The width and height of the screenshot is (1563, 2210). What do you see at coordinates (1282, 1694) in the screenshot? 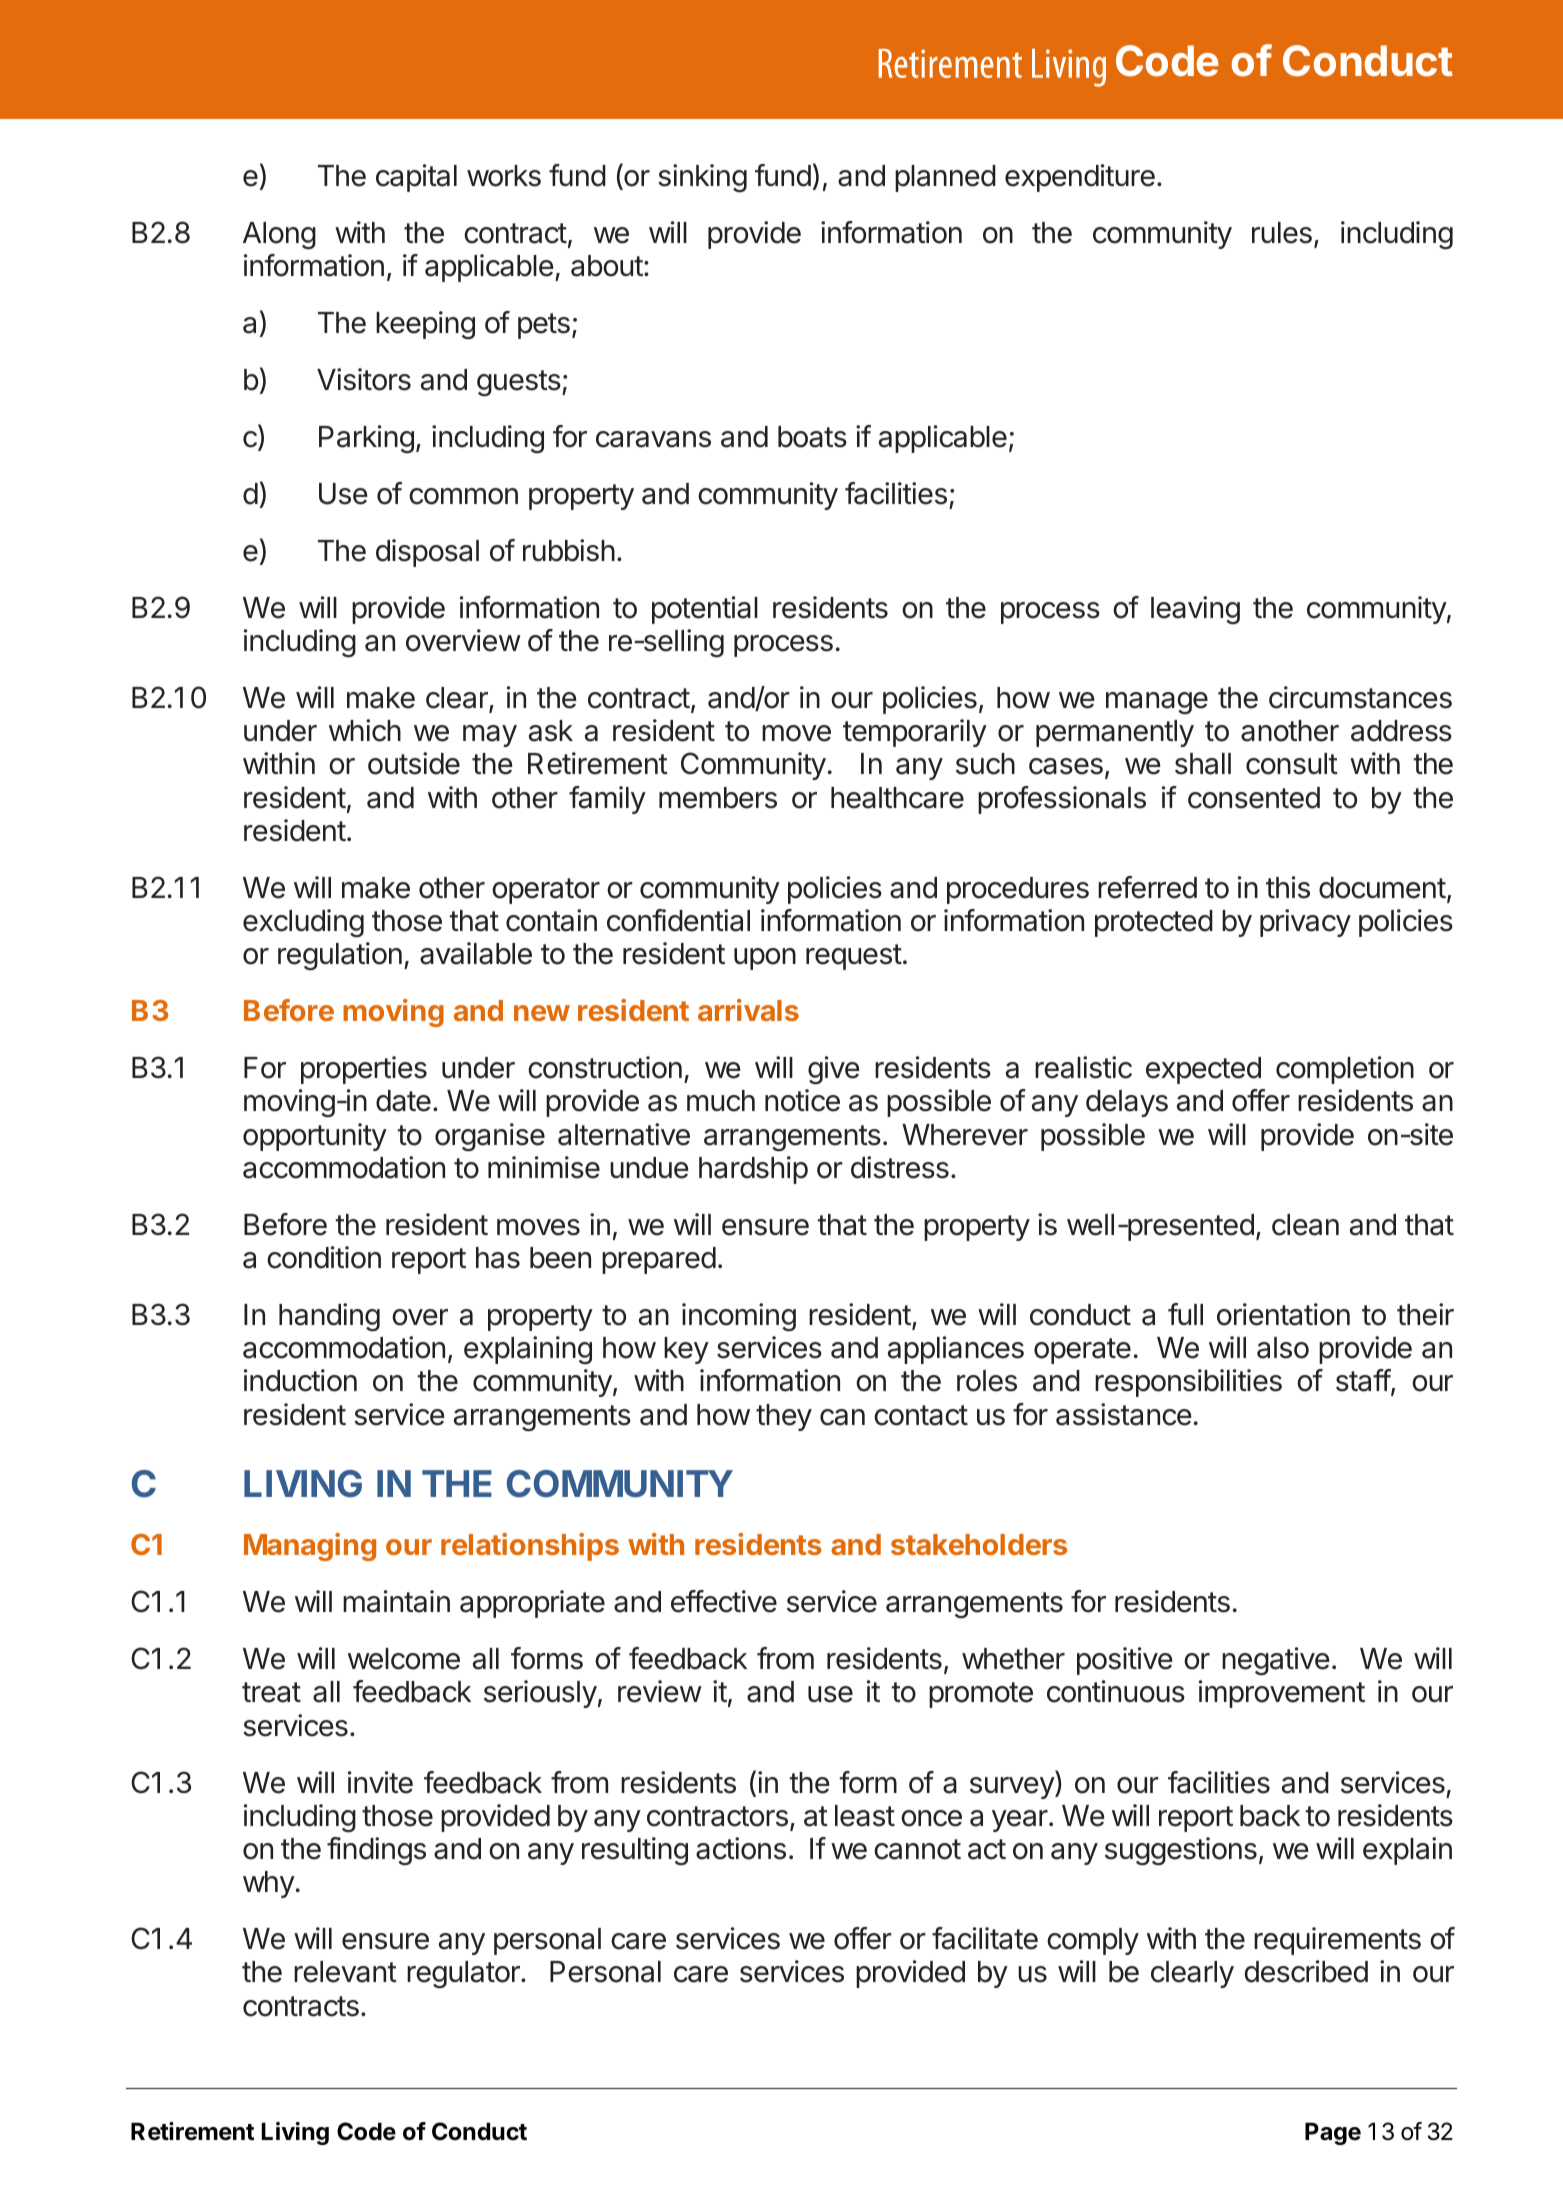
I see `improvement` at bounding box center [1282, 1694].
